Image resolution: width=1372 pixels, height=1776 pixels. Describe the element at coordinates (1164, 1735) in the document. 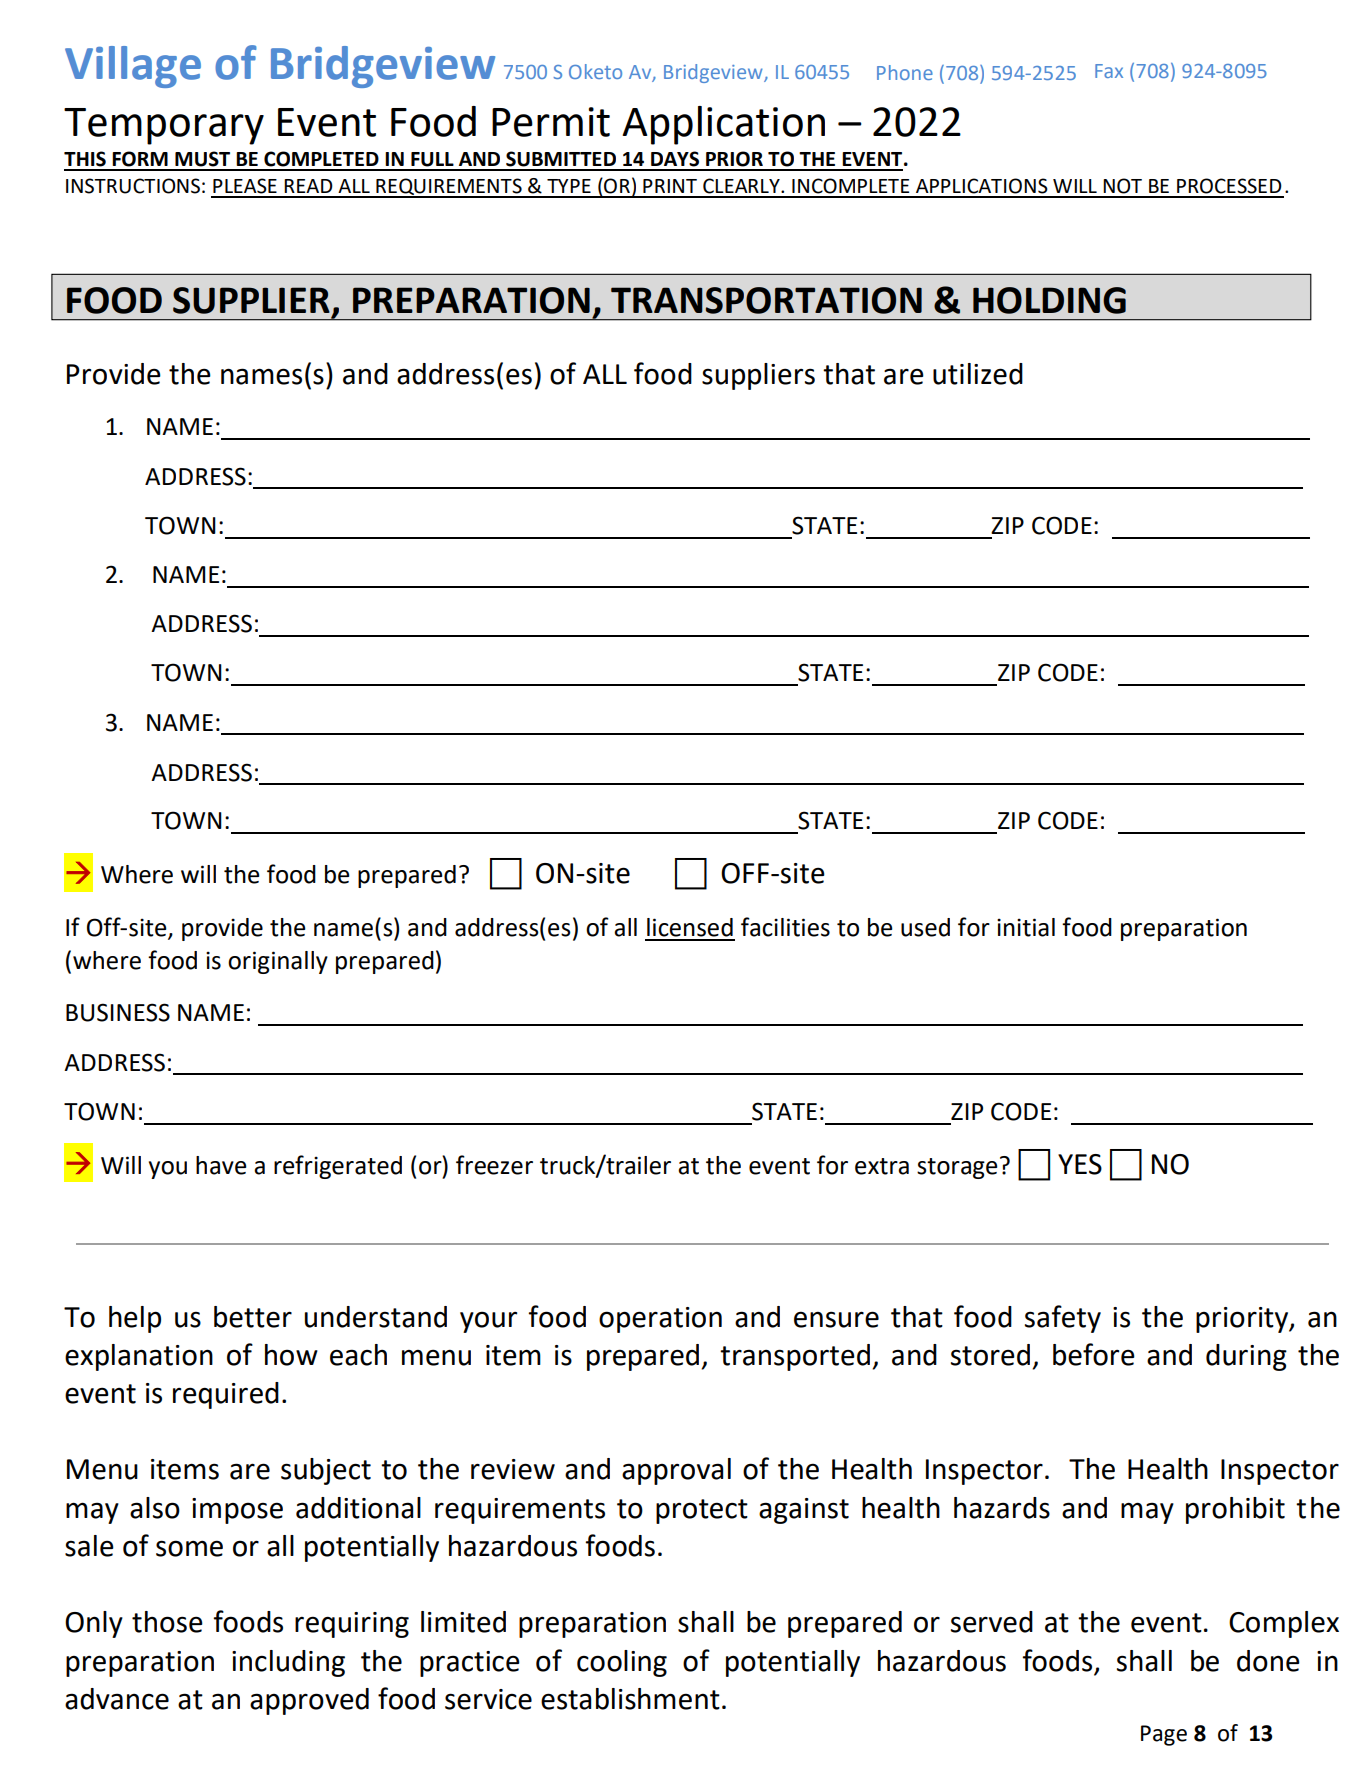

I see `Page` at that location.
